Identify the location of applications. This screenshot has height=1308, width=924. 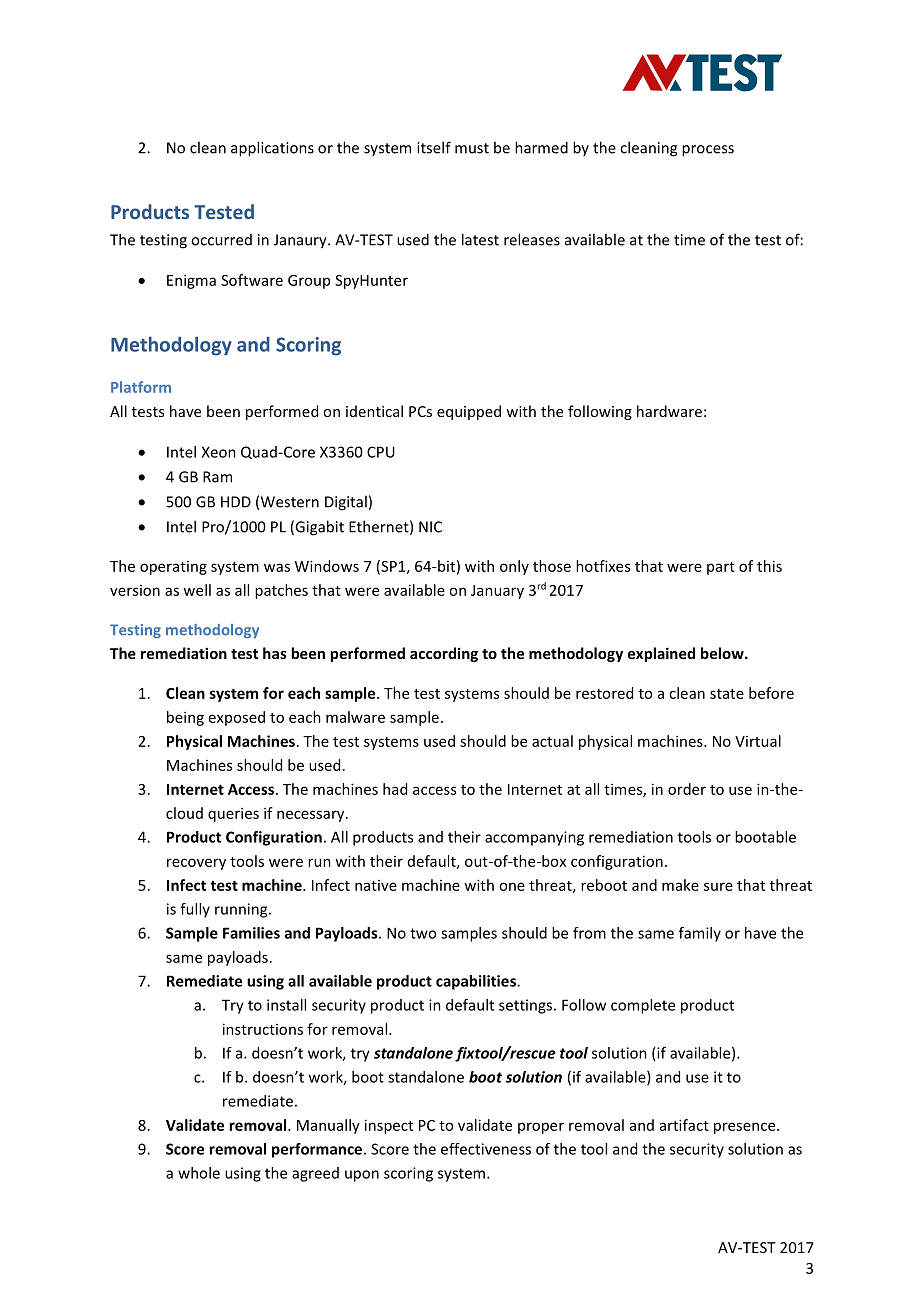
(272, 149).
